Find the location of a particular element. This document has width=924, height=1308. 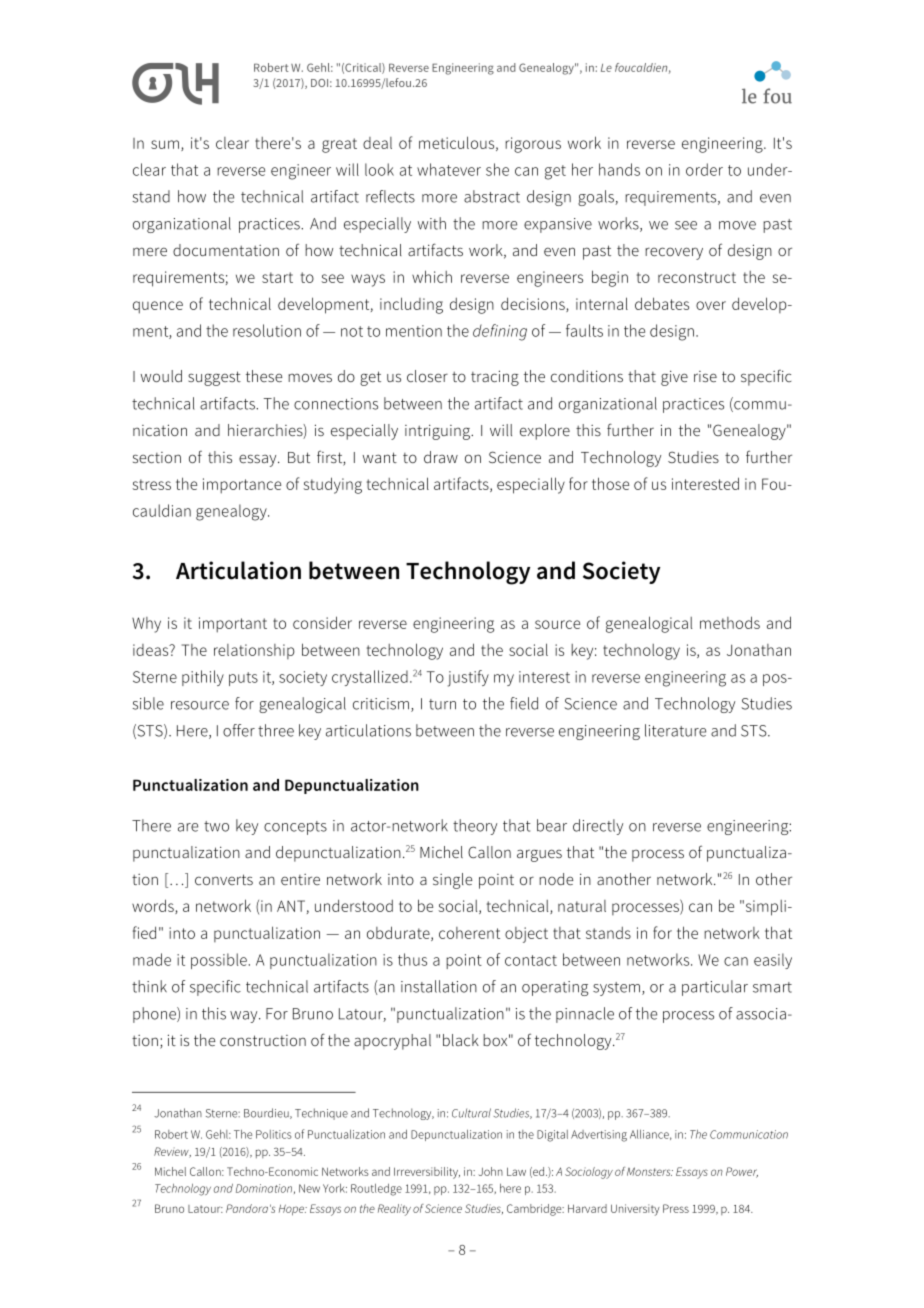

literature is located at coordinates (675, 730).
